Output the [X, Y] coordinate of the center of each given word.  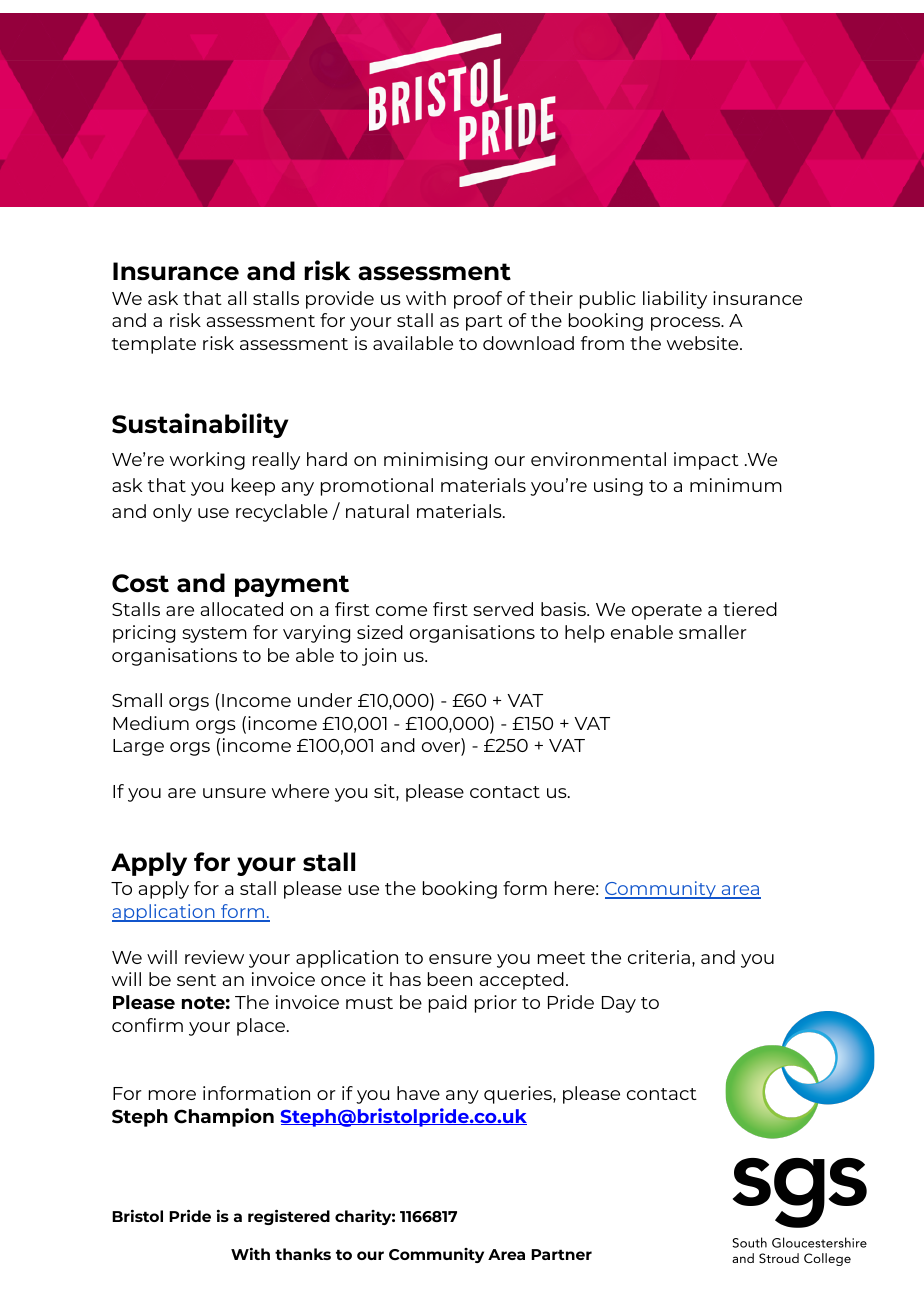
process [687, 324]
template [154, 345]
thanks [303, 1254]
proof [478, 300]
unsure [234, 793]
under [325, 700]
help [585, 634]
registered [289, 1217]
